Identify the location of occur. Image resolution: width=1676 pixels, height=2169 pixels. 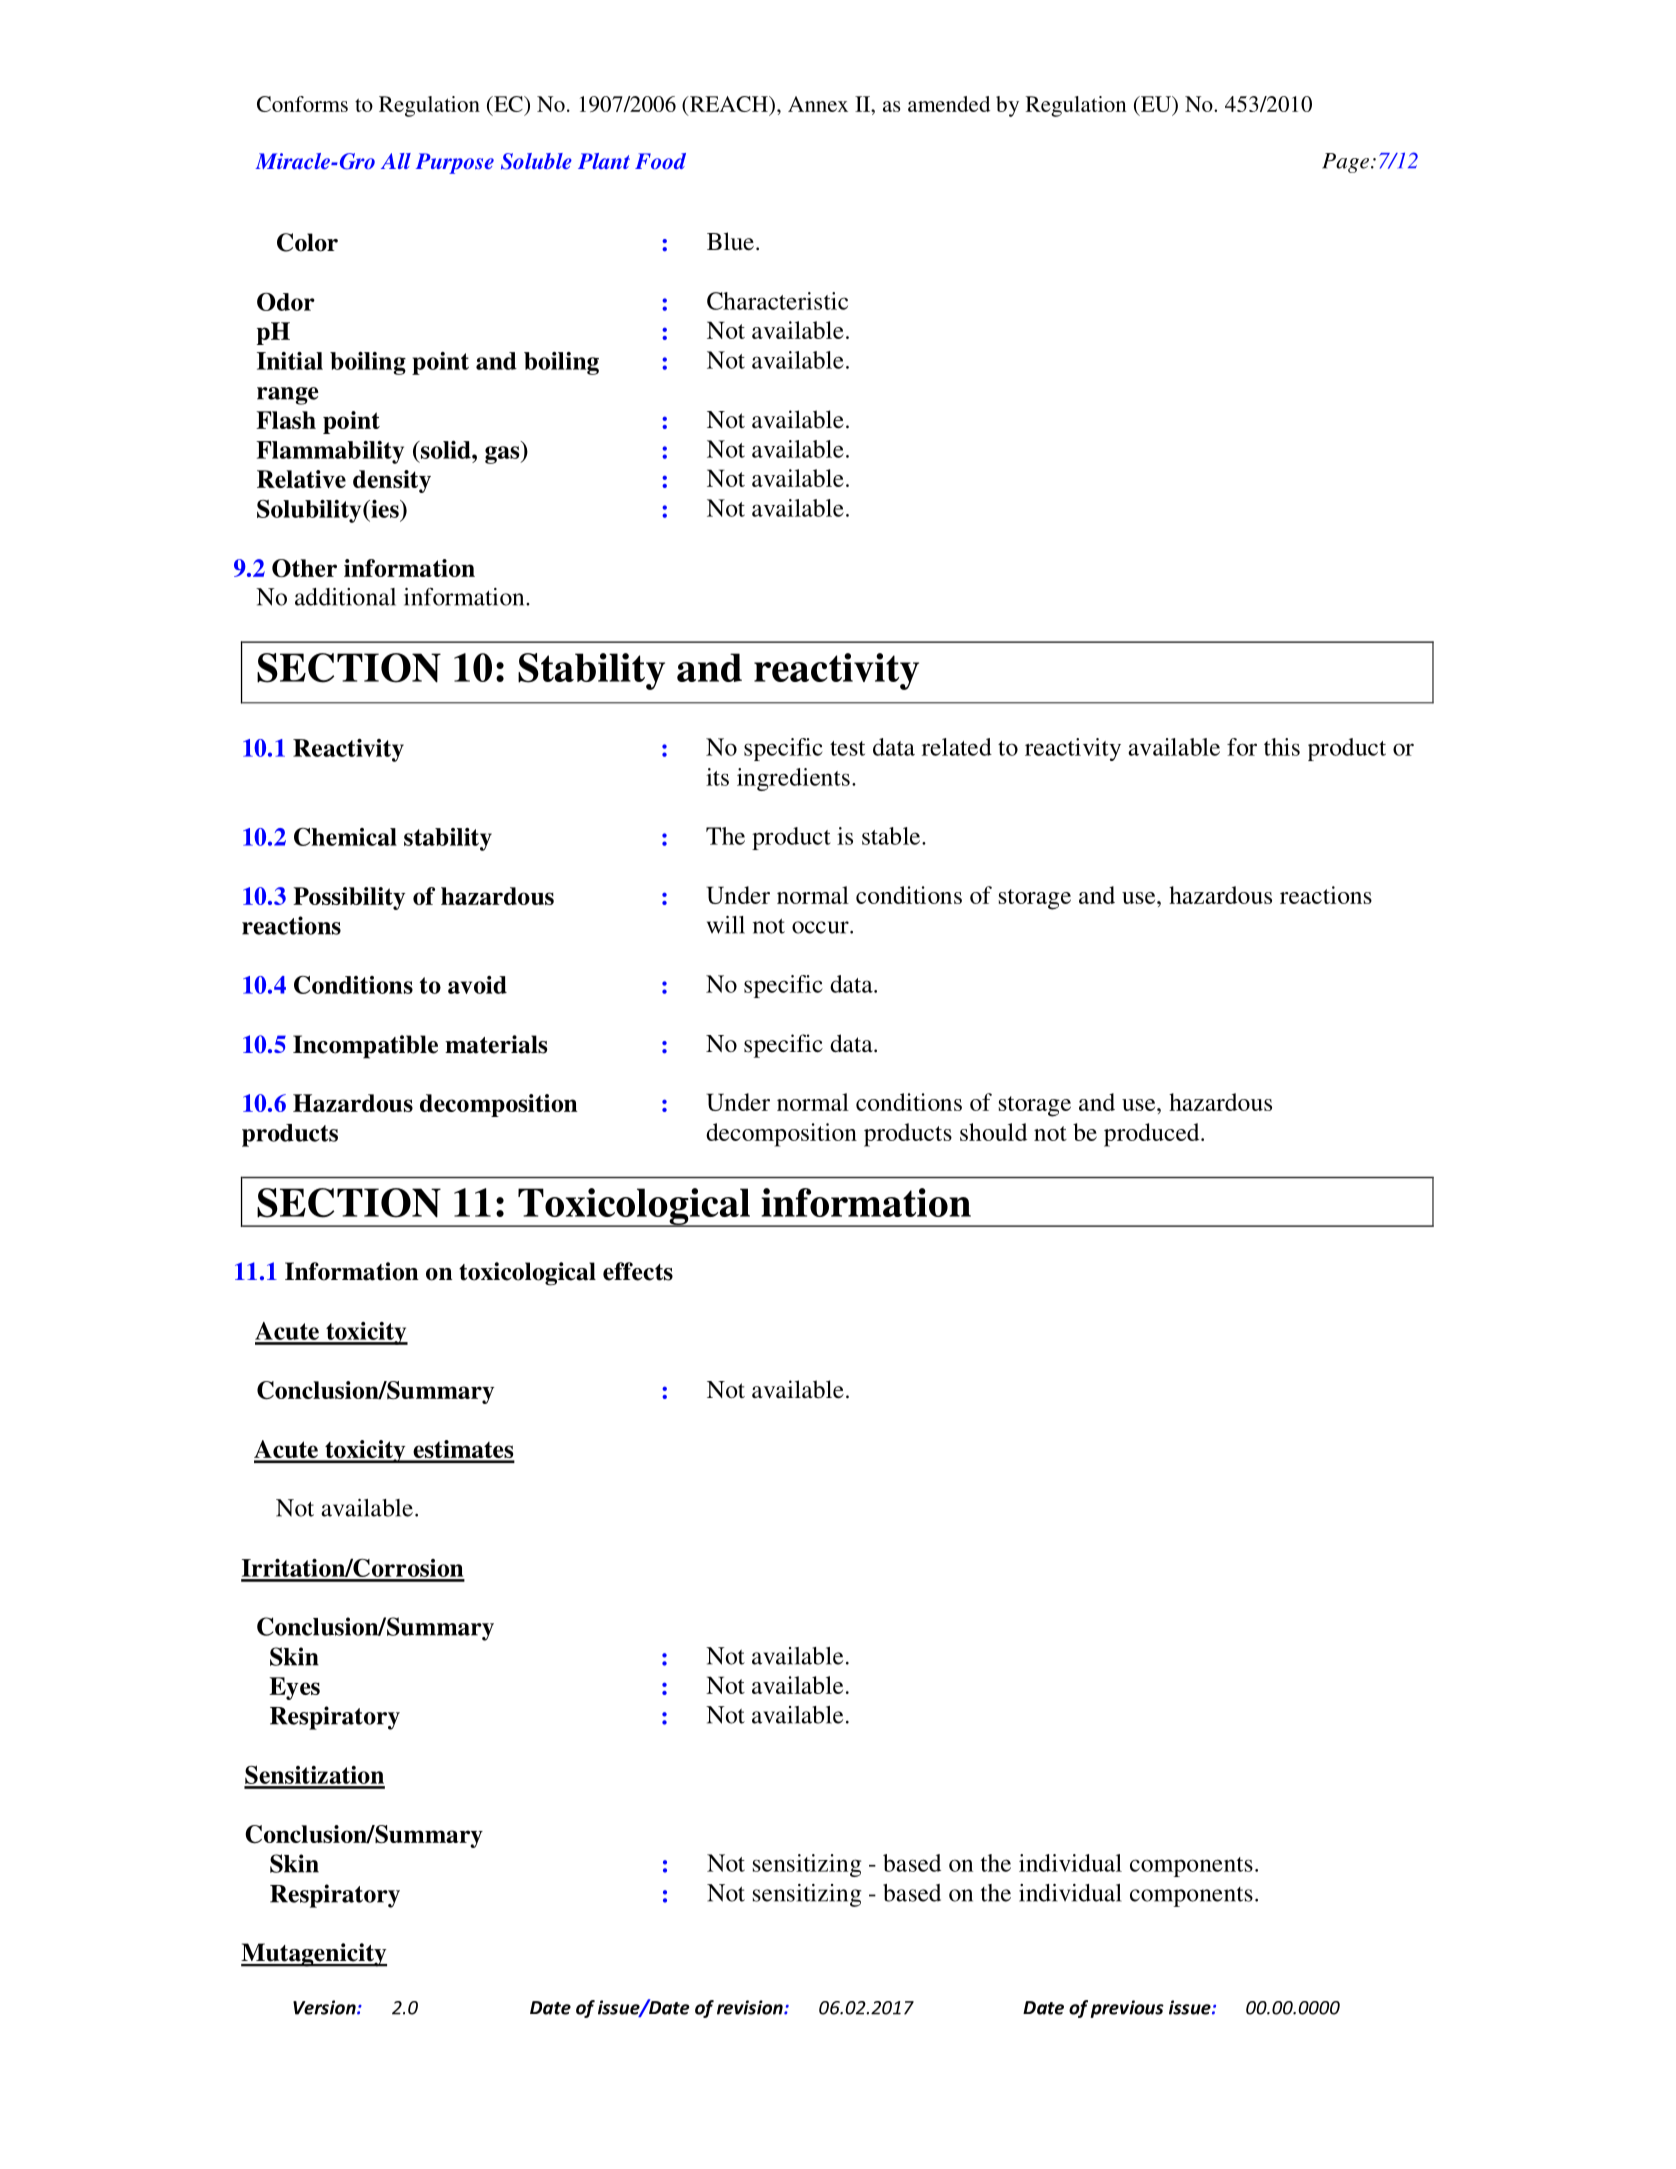
(821, 927).
